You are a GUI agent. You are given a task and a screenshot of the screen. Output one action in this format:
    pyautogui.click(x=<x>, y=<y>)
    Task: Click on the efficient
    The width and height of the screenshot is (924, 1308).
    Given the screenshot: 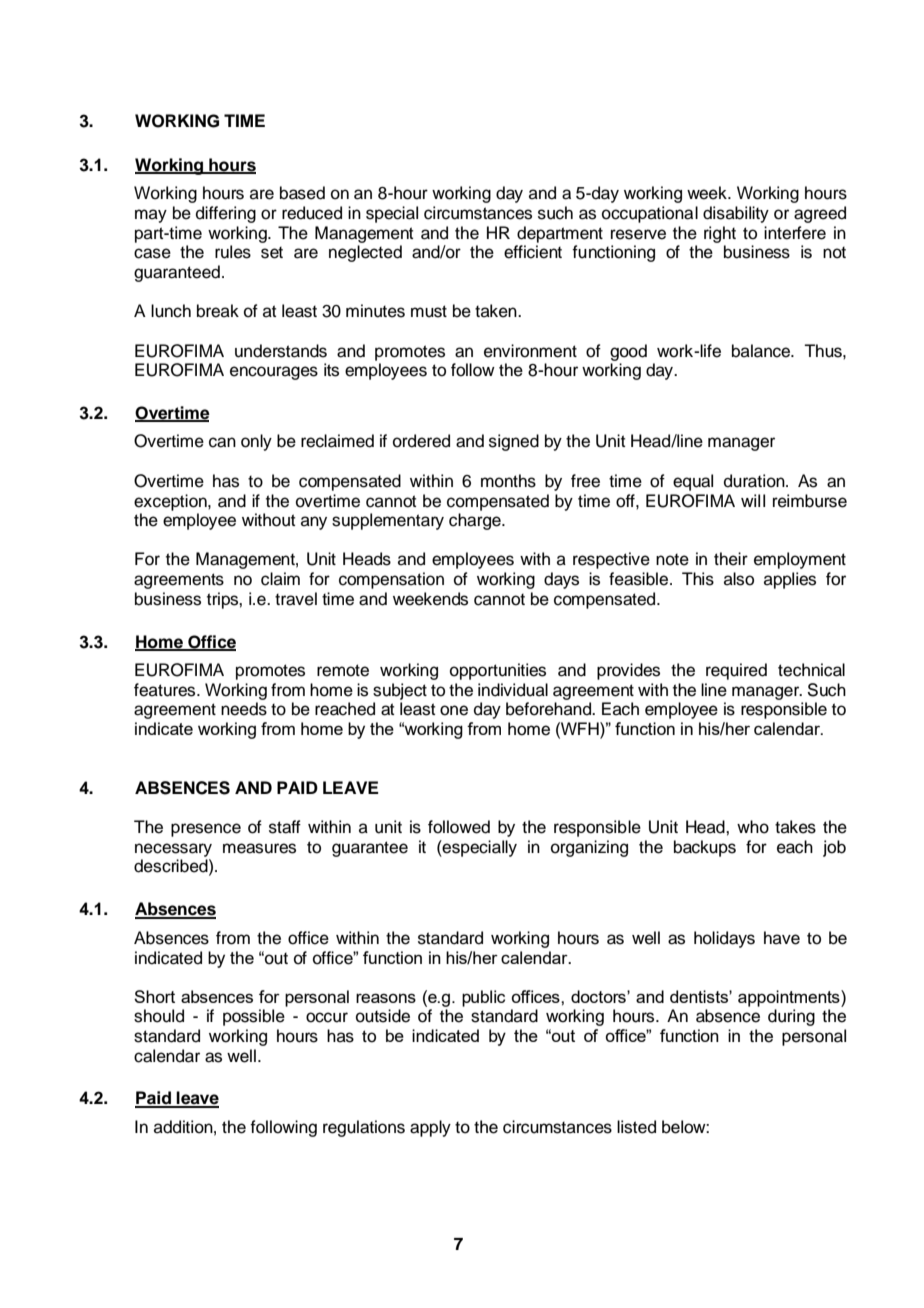 What is the action you would take?
    pyautogui.click(x=533, y=252)
